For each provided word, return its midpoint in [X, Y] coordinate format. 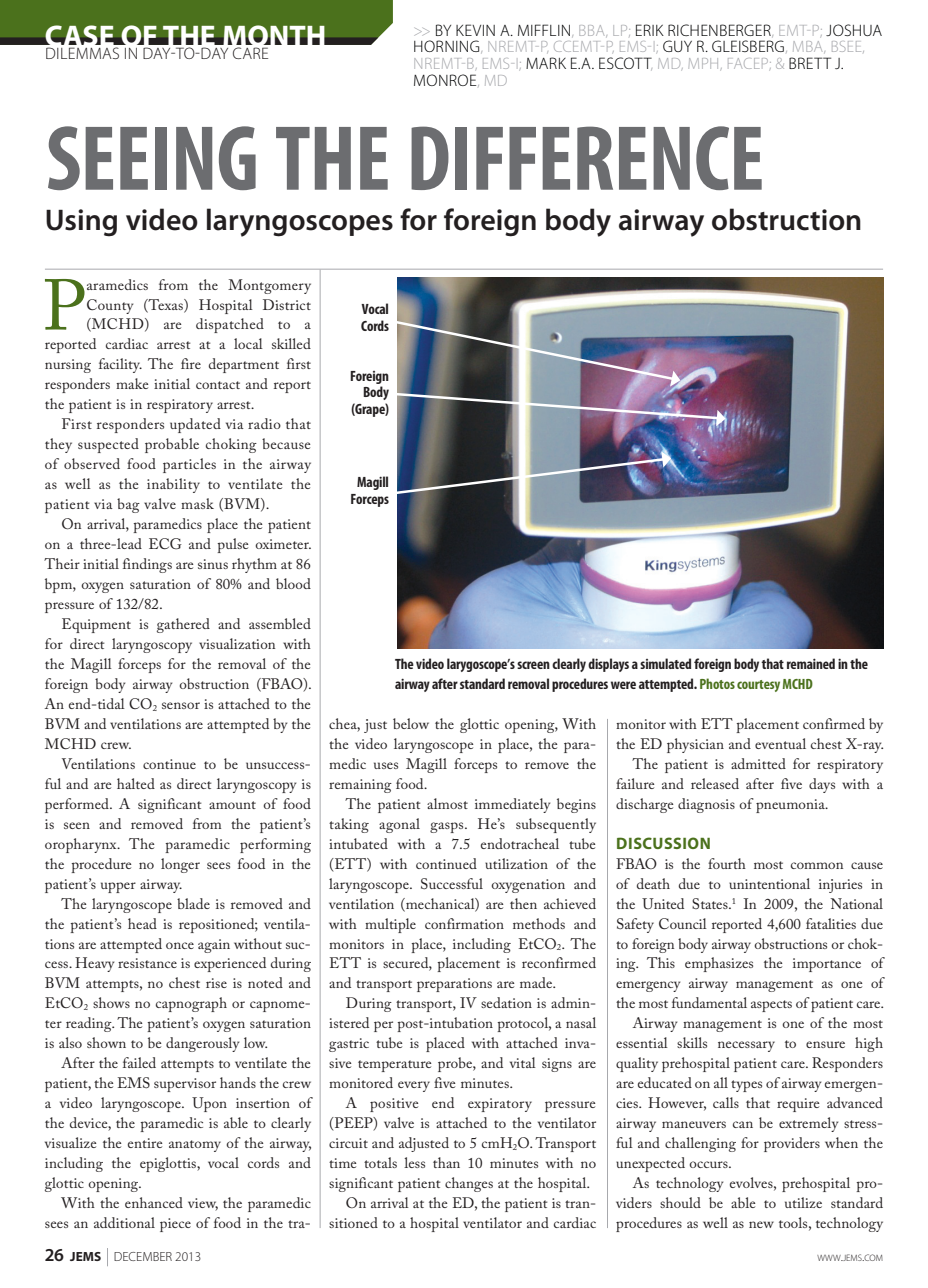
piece [175, 1225]
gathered [183, 625]
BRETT [810, 63]
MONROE [446, 80]
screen [533, 665]
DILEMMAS [82, 53]
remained [811, 663]
